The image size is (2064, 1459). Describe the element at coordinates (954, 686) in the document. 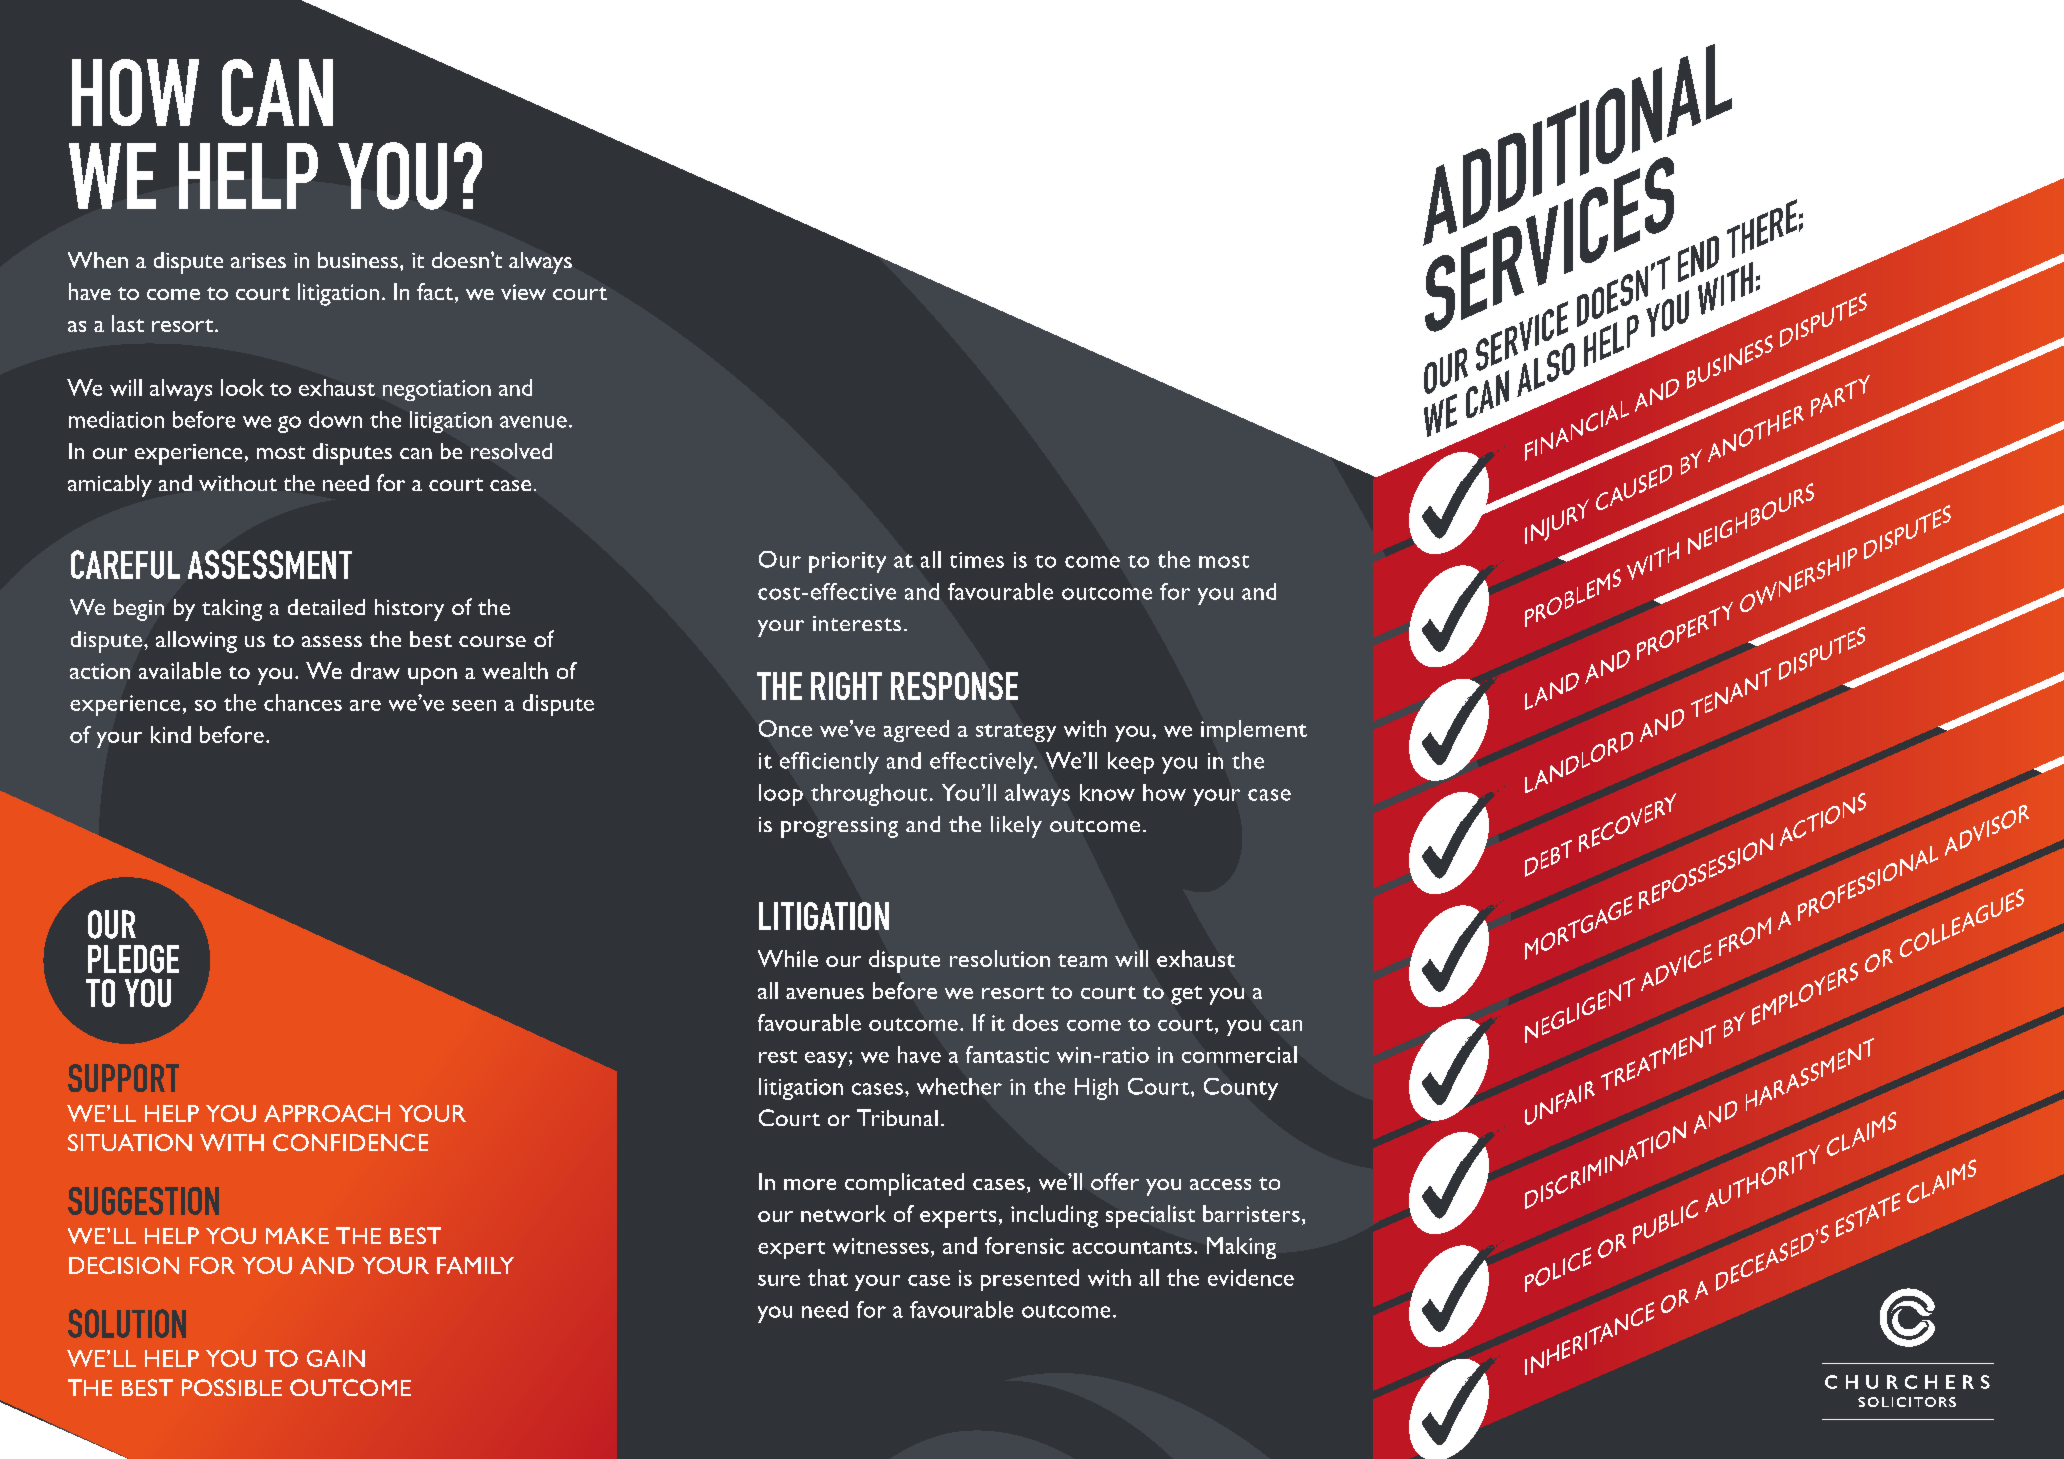

I see `RESPONSE` at that location.
